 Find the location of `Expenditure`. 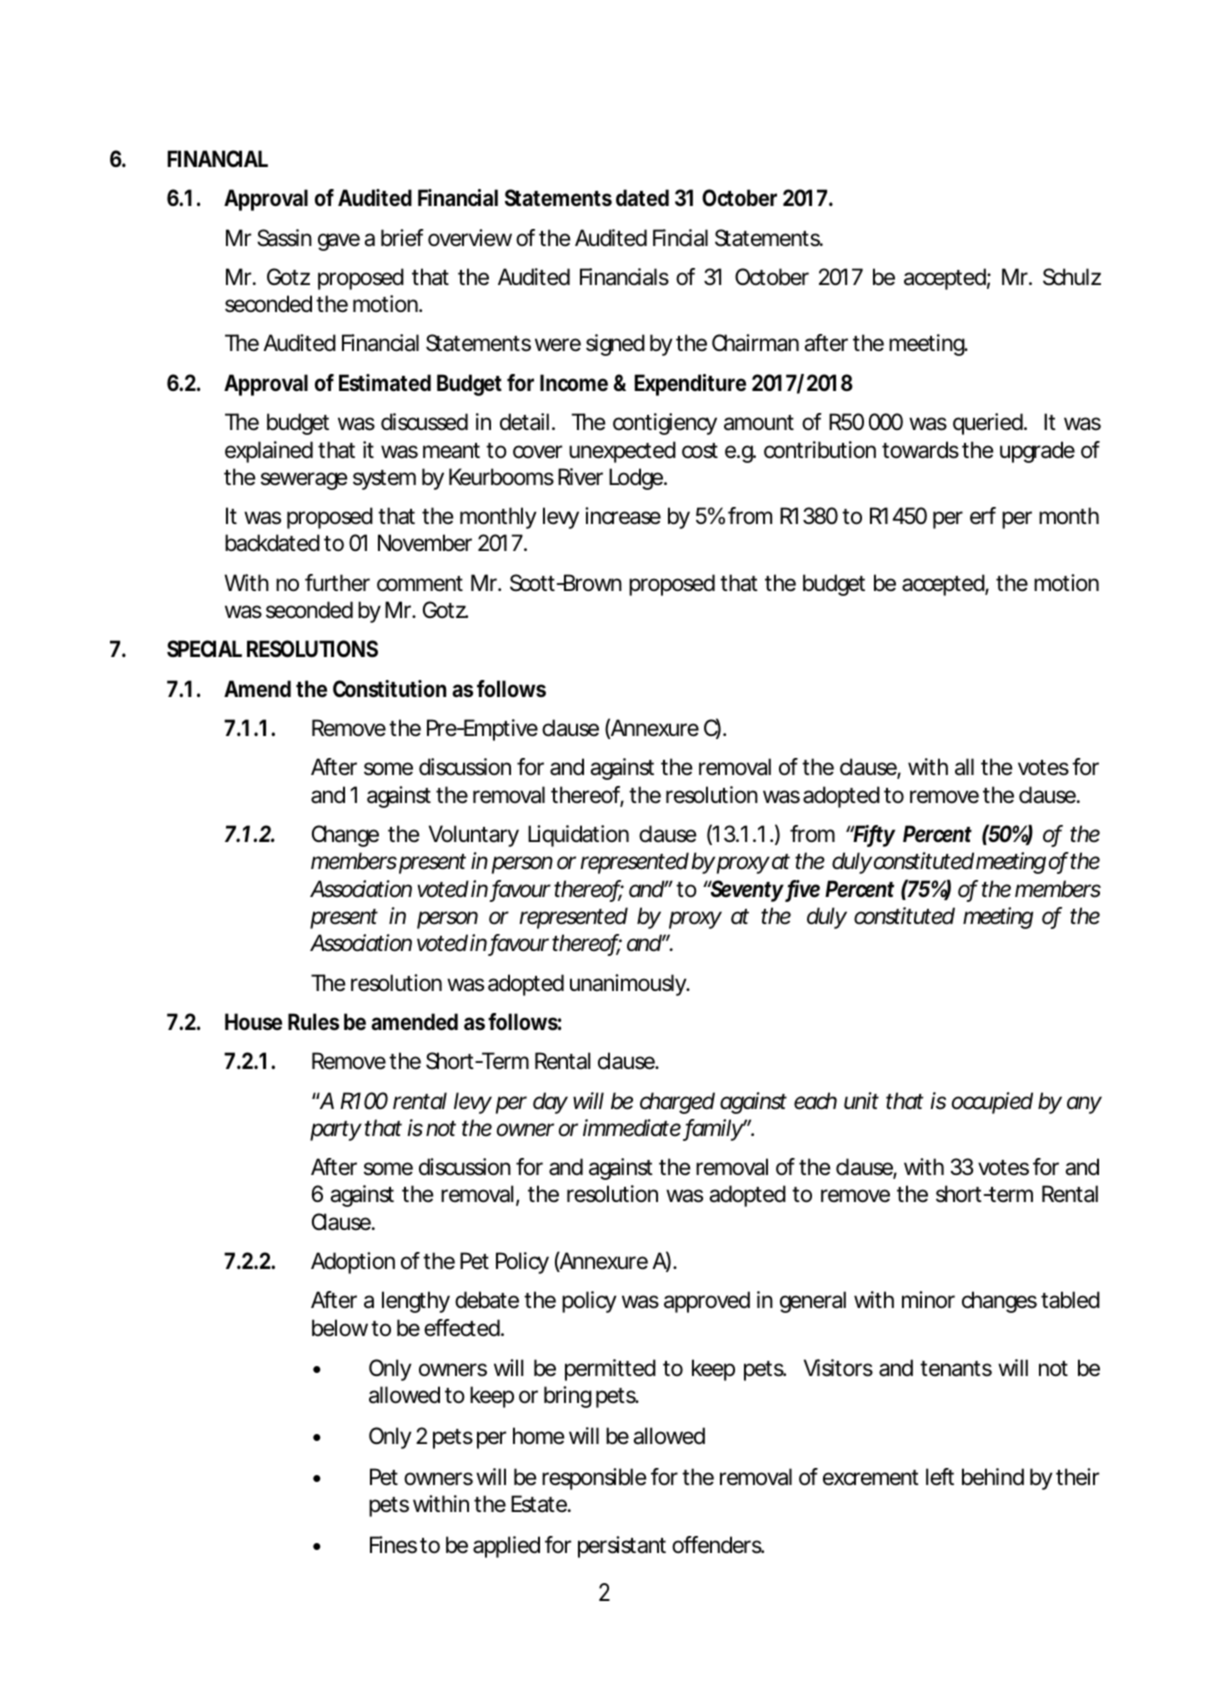

Expenditure is located at coordinates (690, 385).
